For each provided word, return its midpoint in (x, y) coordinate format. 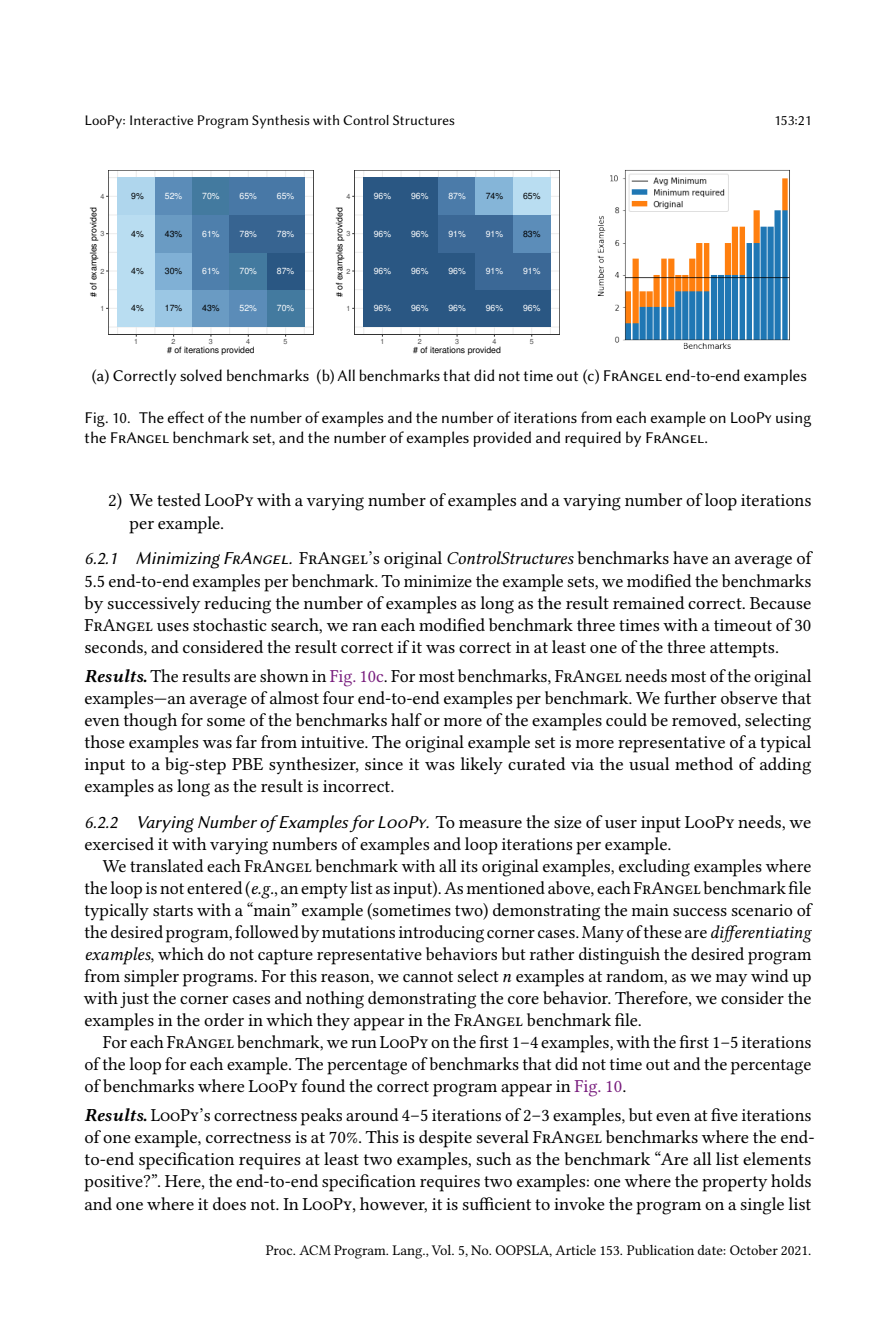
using (793, 419)
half (406, 719)
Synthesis (281, 122)
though (150, 722)
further (690, 697)
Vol (443, 1250)
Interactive (161, 120)
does (229, 1203)
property (735, 1184)
